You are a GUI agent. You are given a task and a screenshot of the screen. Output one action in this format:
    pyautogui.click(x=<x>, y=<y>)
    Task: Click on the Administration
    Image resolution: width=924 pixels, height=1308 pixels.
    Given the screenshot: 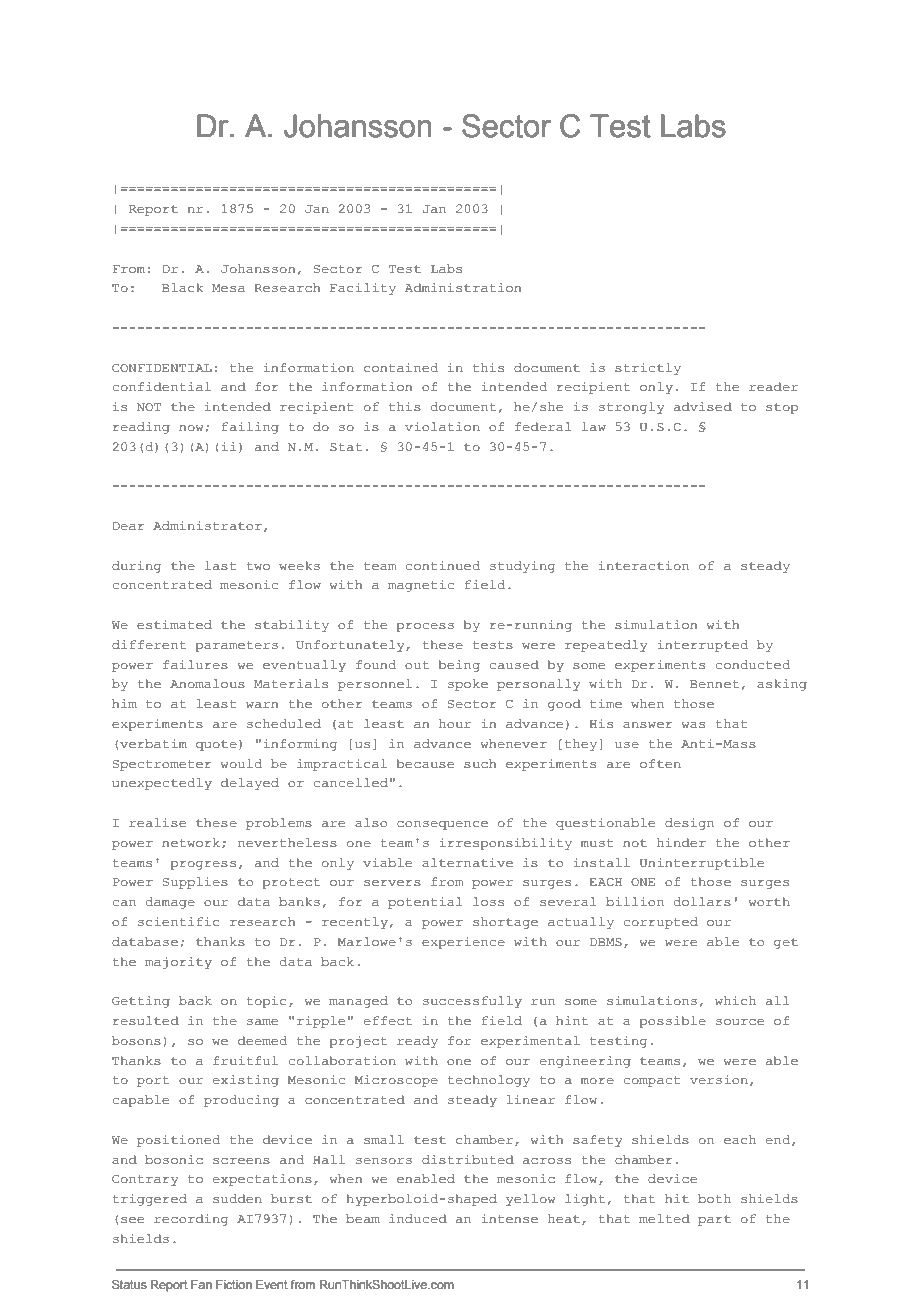 What is the action you would take?
    pyautogui.click(x=463, y=287)
